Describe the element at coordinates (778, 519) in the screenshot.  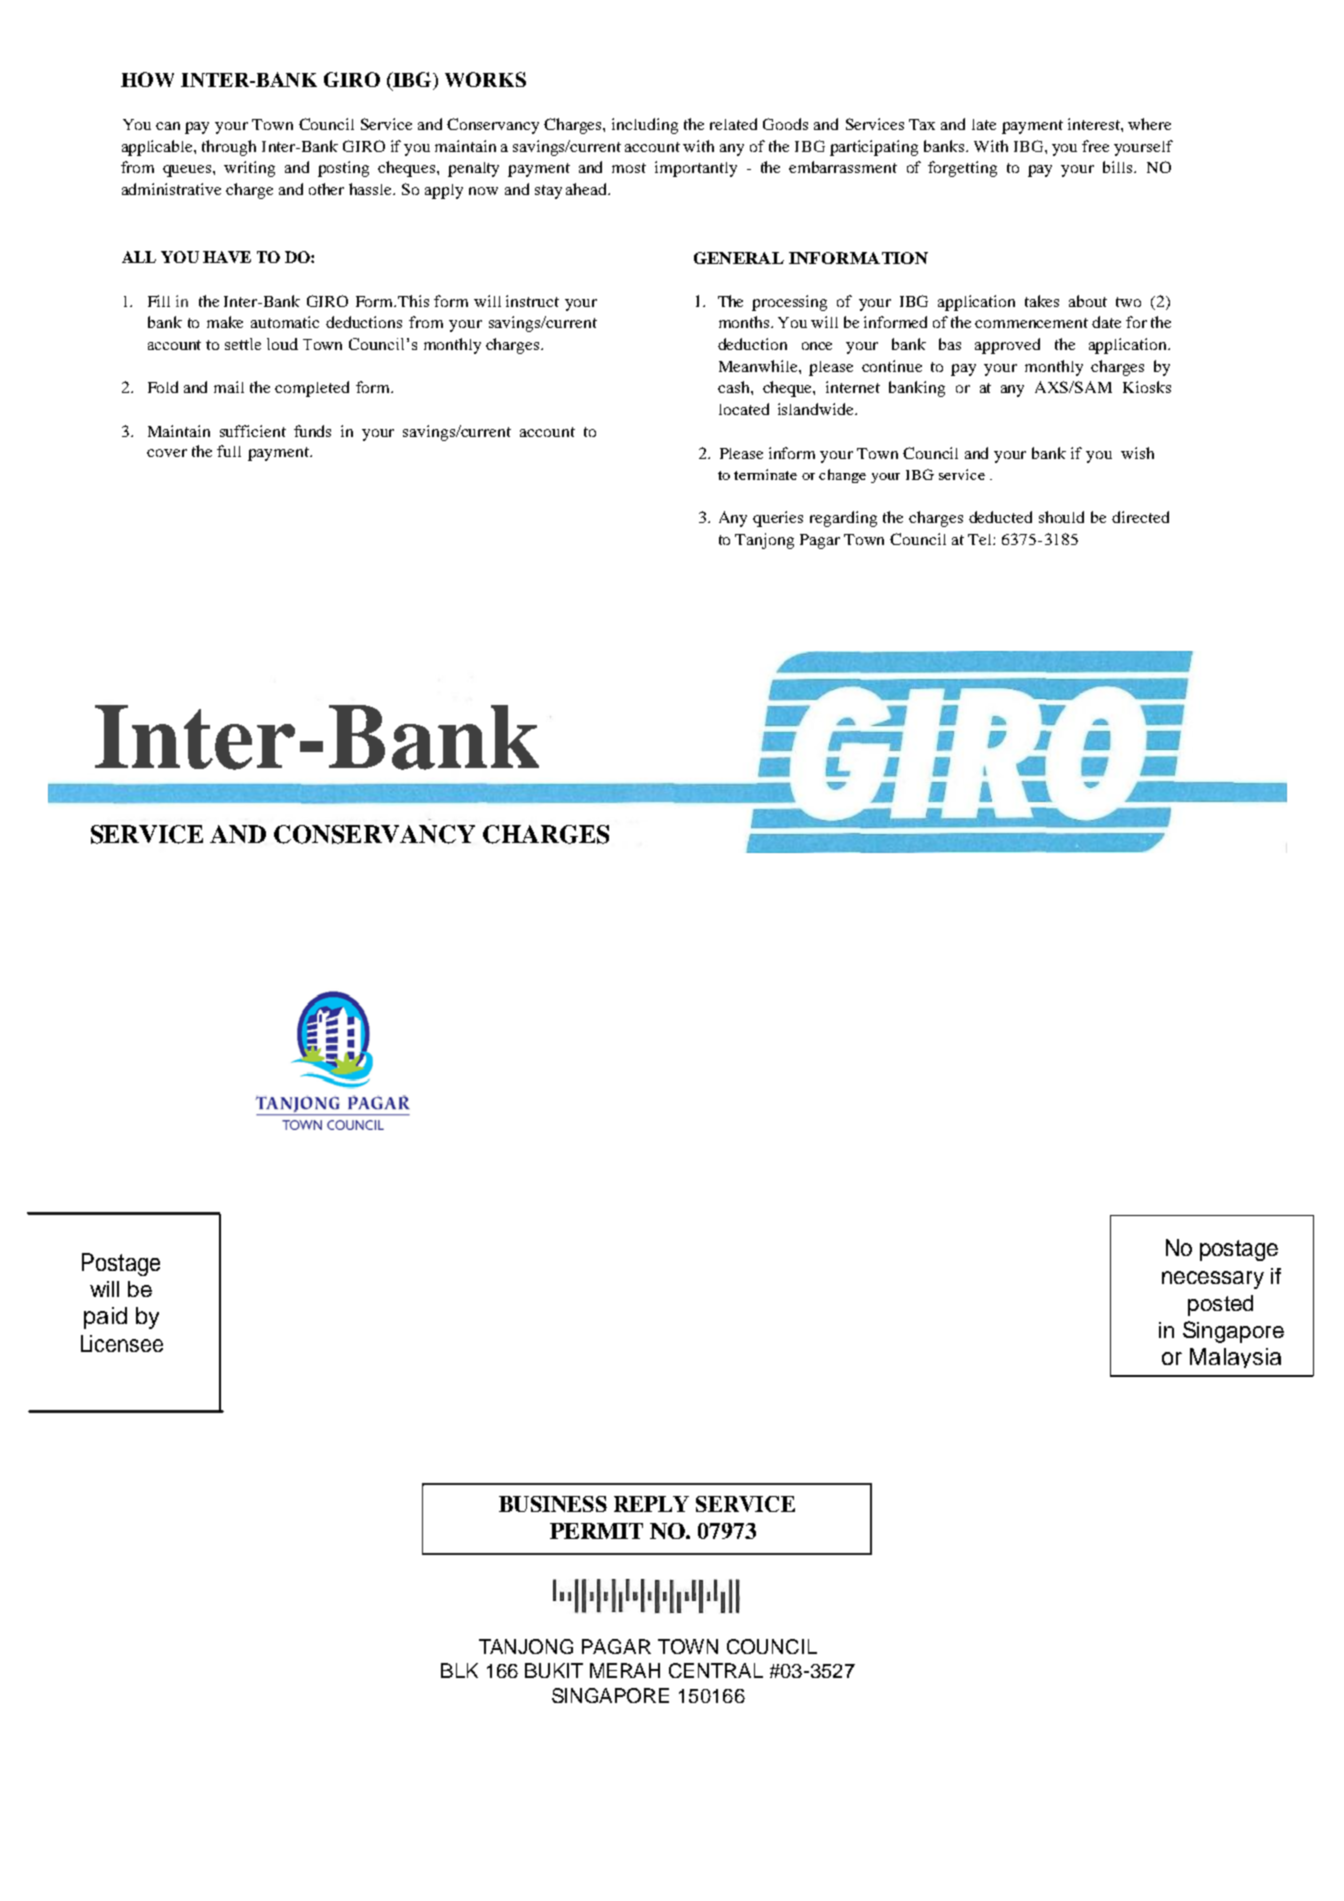
I see `queries` at that location.
